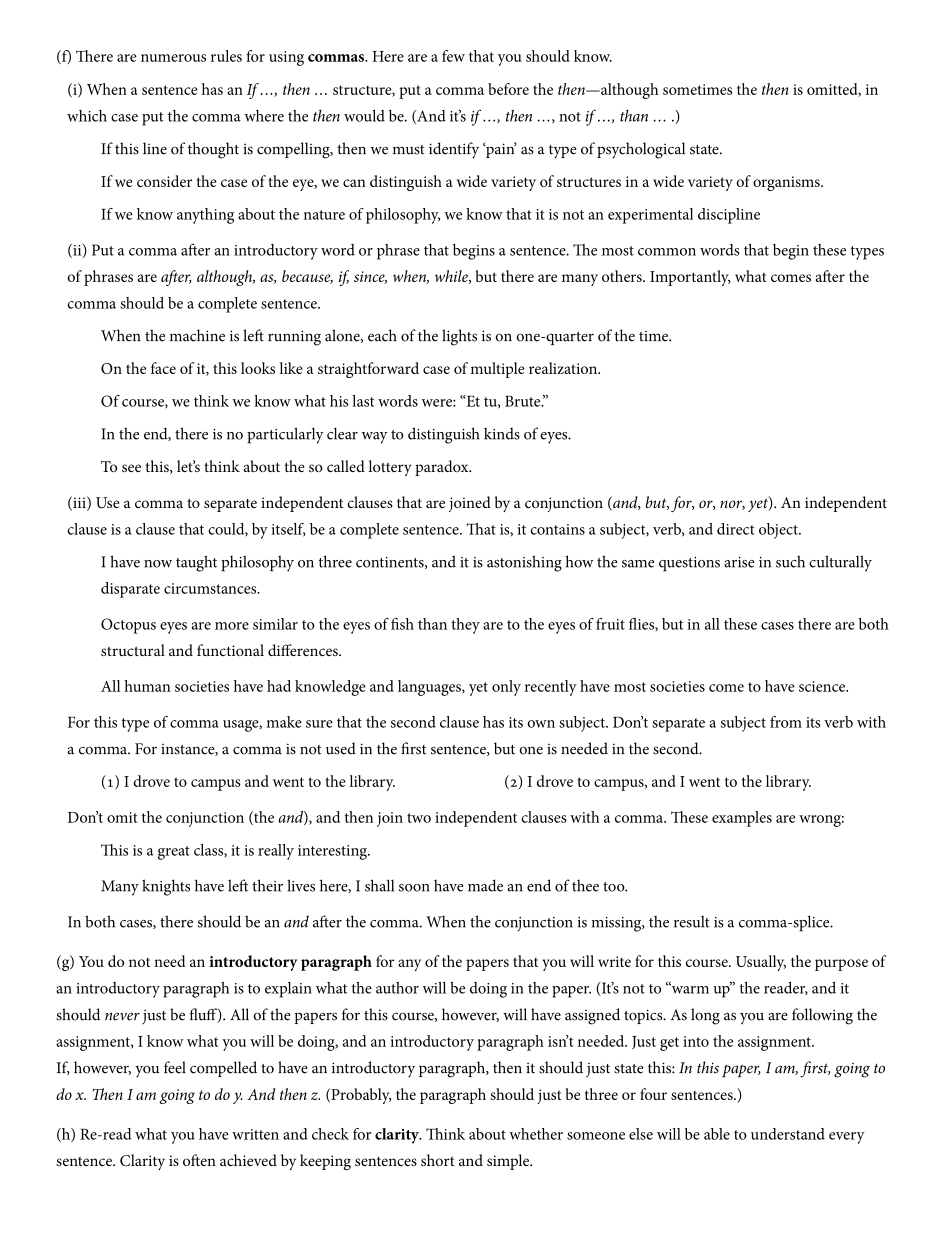  I want to click on before, so click(508, 89).
